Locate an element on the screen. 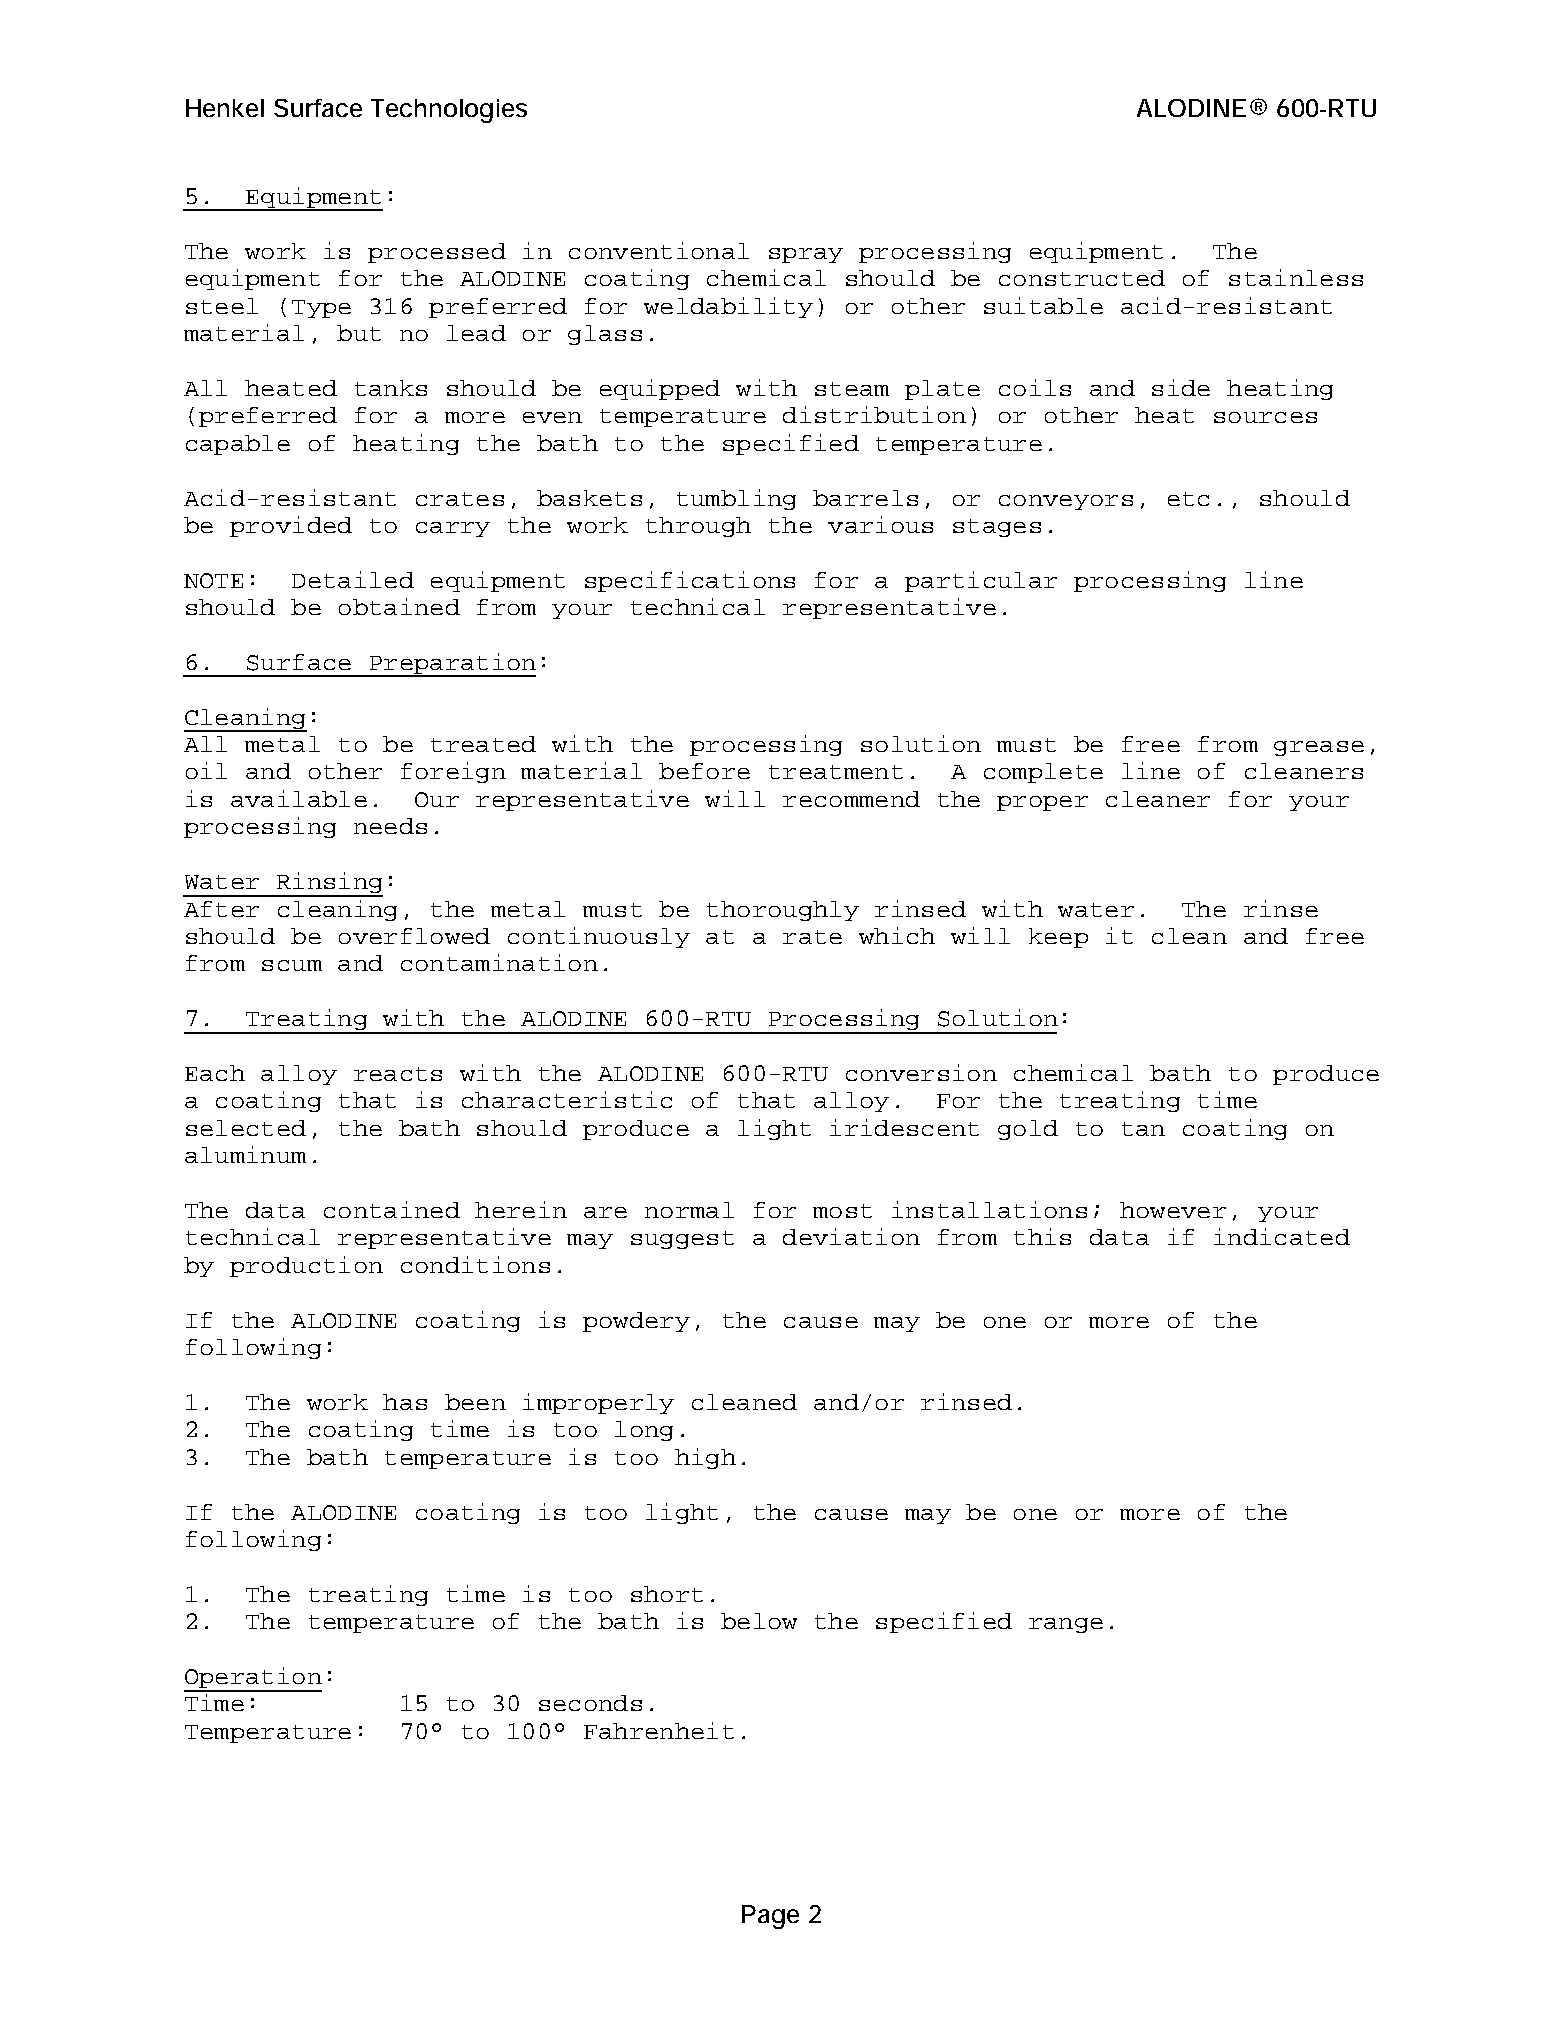 The width and height of the screenshot is (1562, 2021). long is located at coordinates (644, 1431).
